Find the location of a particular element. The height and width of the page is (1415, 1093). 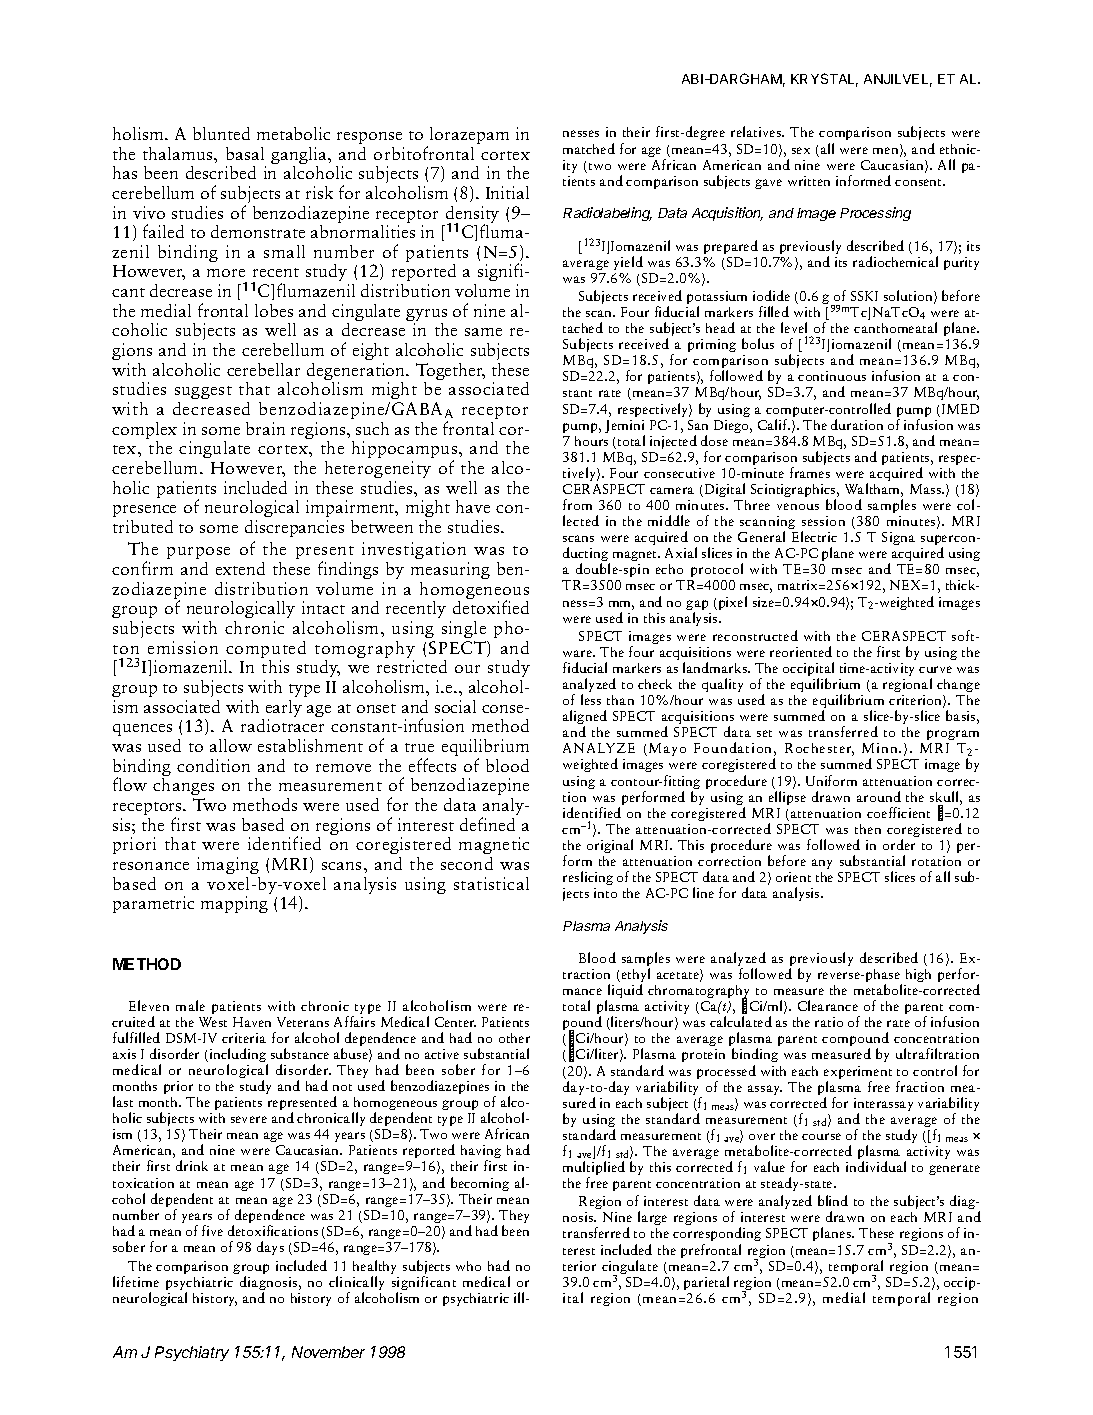

suggest is located at coordinates (203, 394).
